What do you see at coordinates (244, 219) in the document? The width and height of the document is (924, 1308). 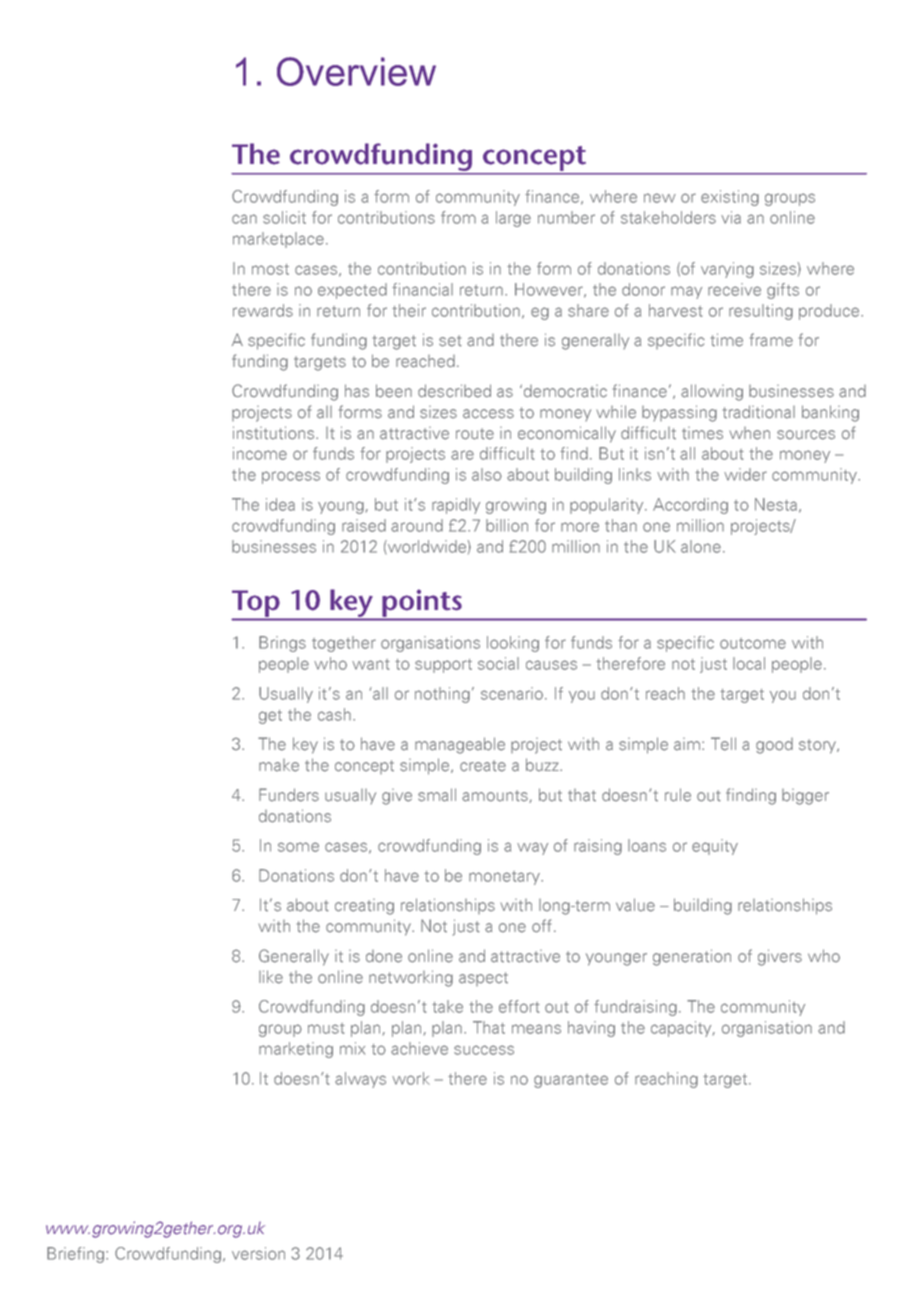 I see `can` at bounding box center [244, 219].
